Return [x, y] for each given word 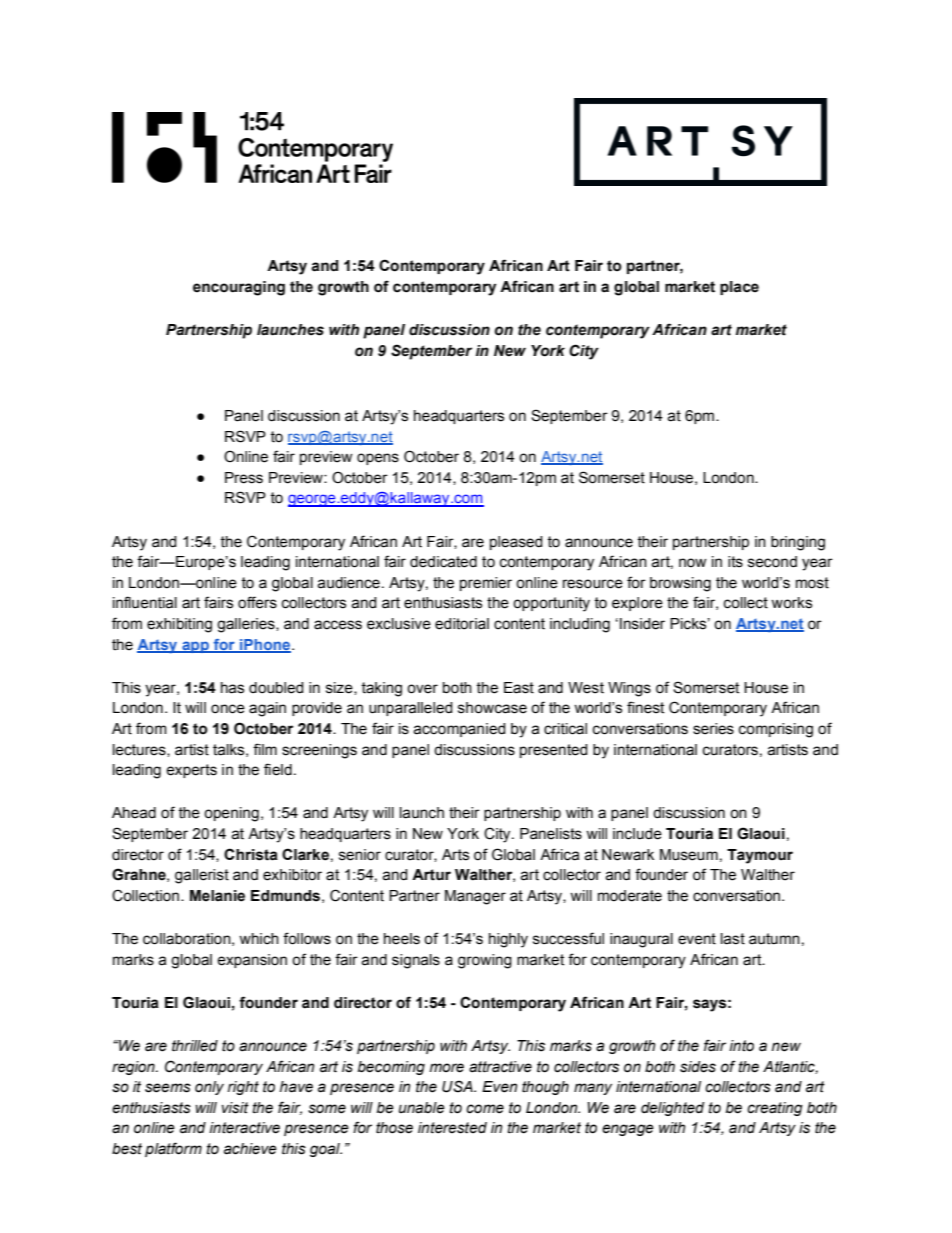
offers [257, 602]
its [735, 562]
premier [486, 584]
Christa [251, 854]
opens [378, 459]
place [739, 288]
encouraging [239, 288]
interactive [244, 1128]
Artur [431, 875]
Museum [689, 855]
